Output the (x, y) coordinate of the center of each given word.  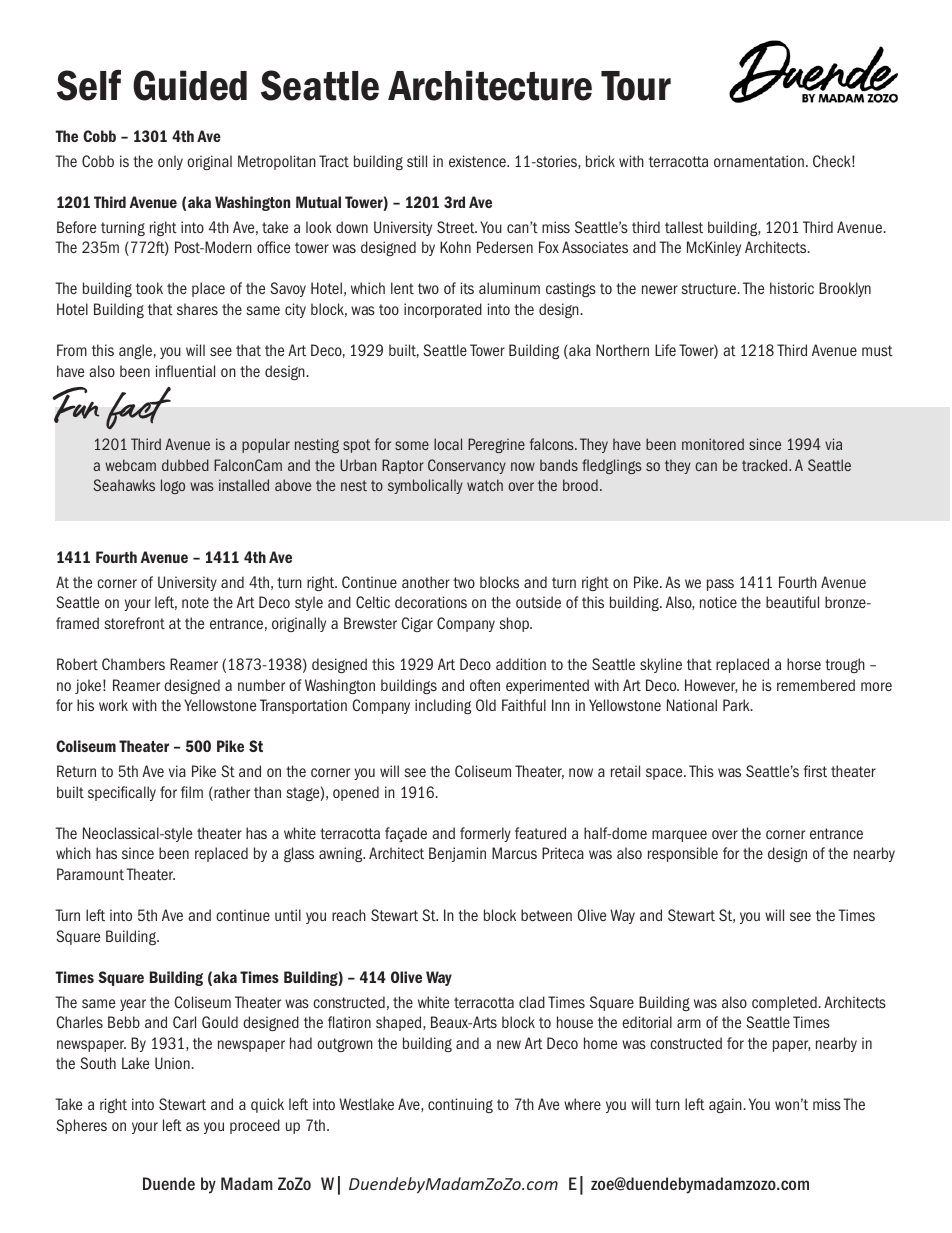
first (815, 771)
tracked (766, 465)
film (192, 792)
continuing (460, 1105)
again (725, 1105)
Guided (190, 85)
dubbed (185, 465)
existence (478, 161)
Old (486, 705)
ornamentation (759, 161)
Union (172, 1063)
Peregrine (496, 445)
